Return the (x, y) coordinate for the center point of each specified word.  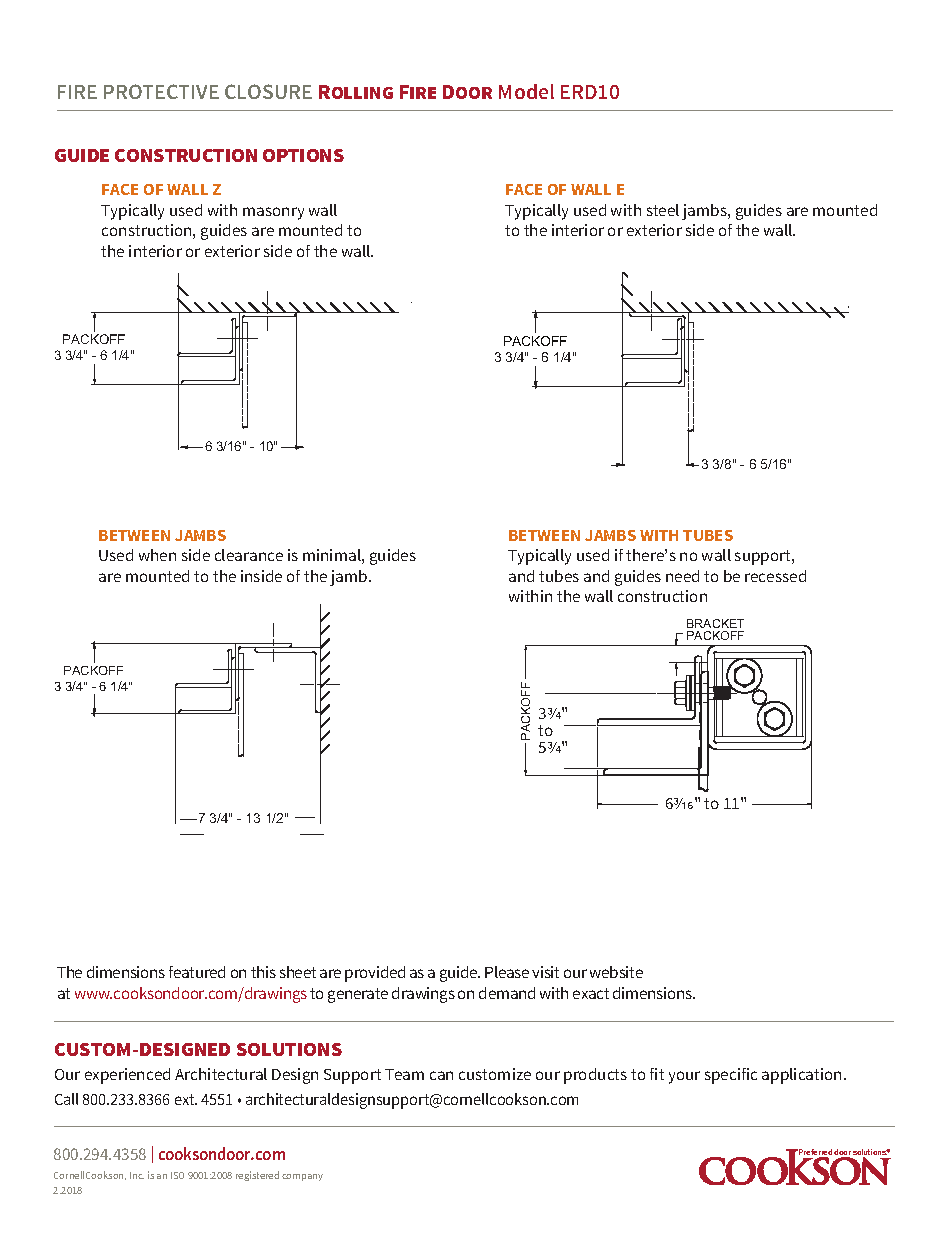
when (157, 555)
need (682, 576)
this (263, 972)
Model (526, 91)
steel (663, 210)
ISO (177, 1175)
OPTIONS (303, 155)
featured (197, 972)
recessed (775, 576)
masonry (273, 213)
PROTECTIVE (161, 91)
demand (507, 993)
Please (507, 972)
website (616, 972)
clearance (249, 555)
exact (591, 993)
